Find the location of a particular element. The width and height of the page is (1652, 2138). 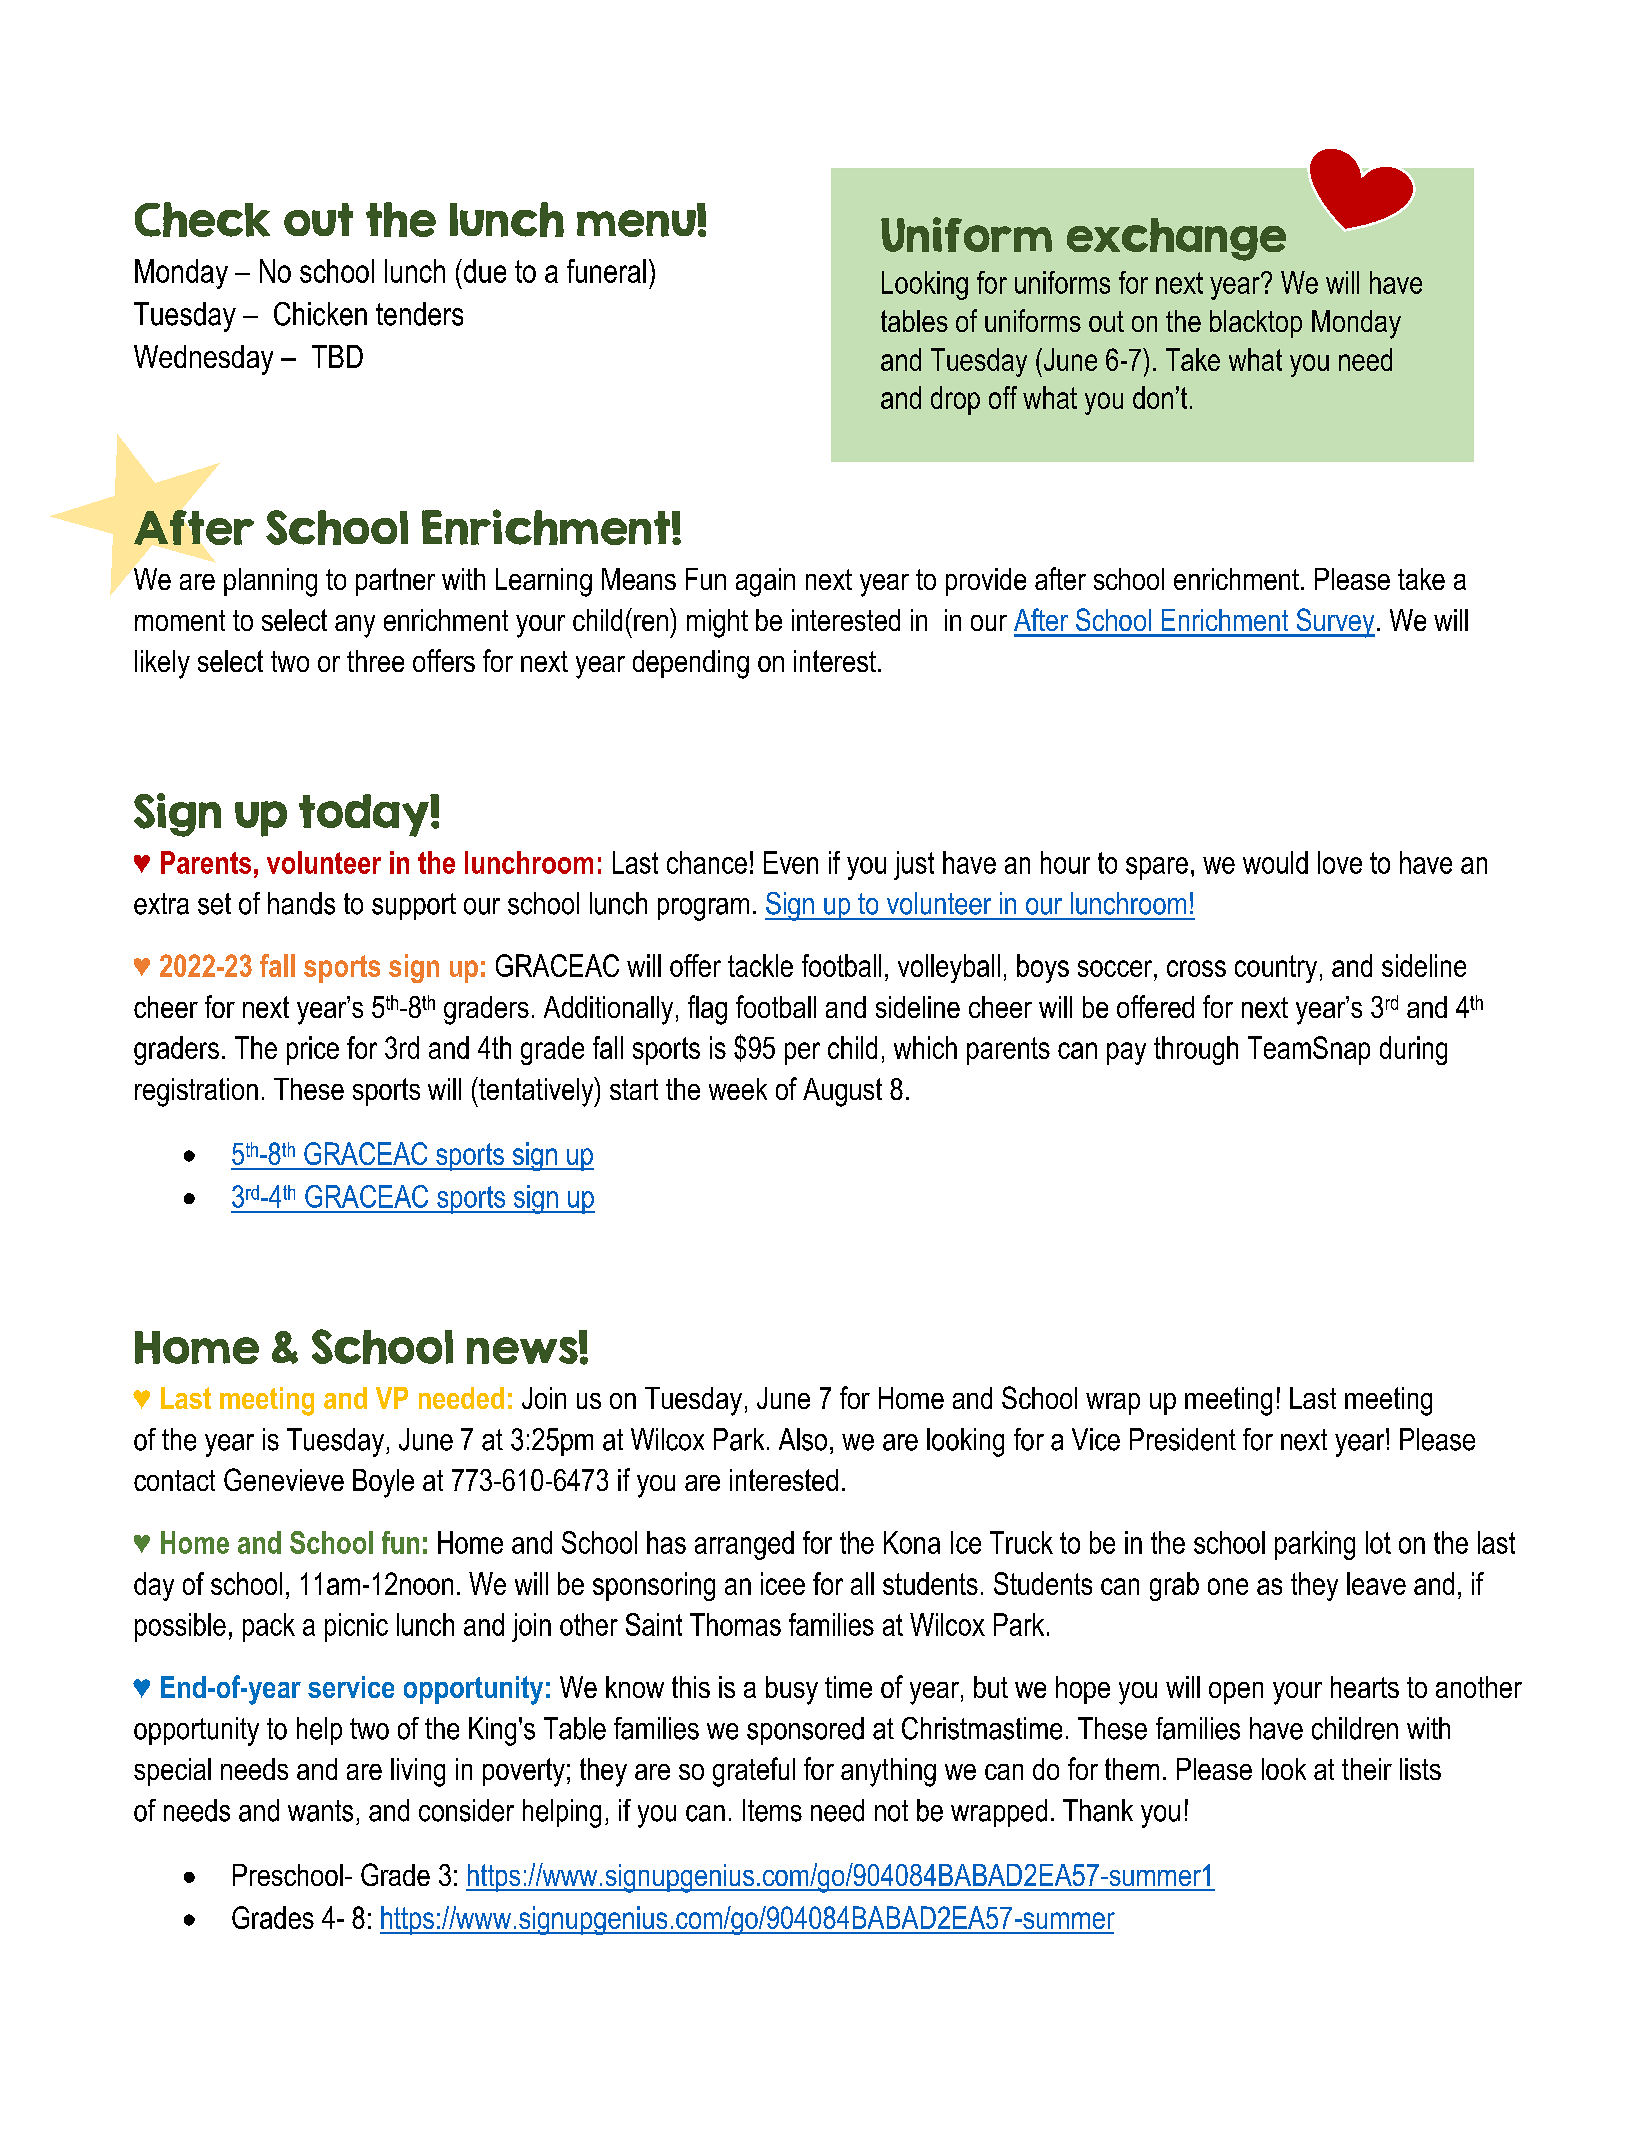

country is located at coordinates (1276, 969).
